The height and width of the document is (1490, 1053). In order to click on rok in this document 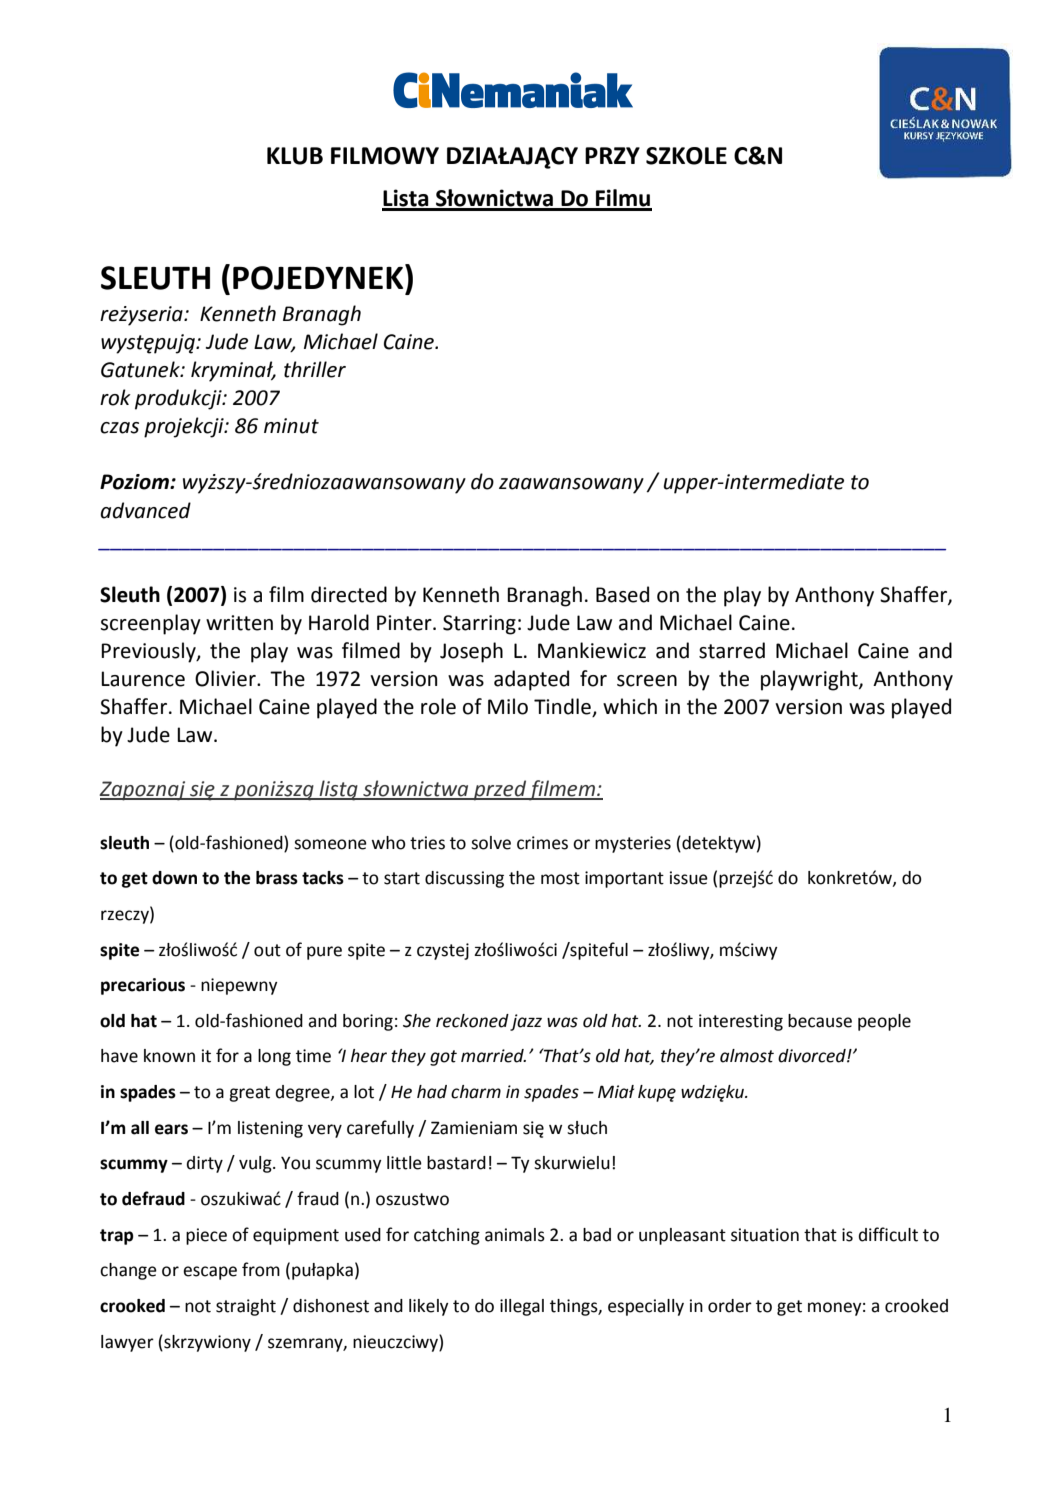, I will do `click(115, 397)`.
